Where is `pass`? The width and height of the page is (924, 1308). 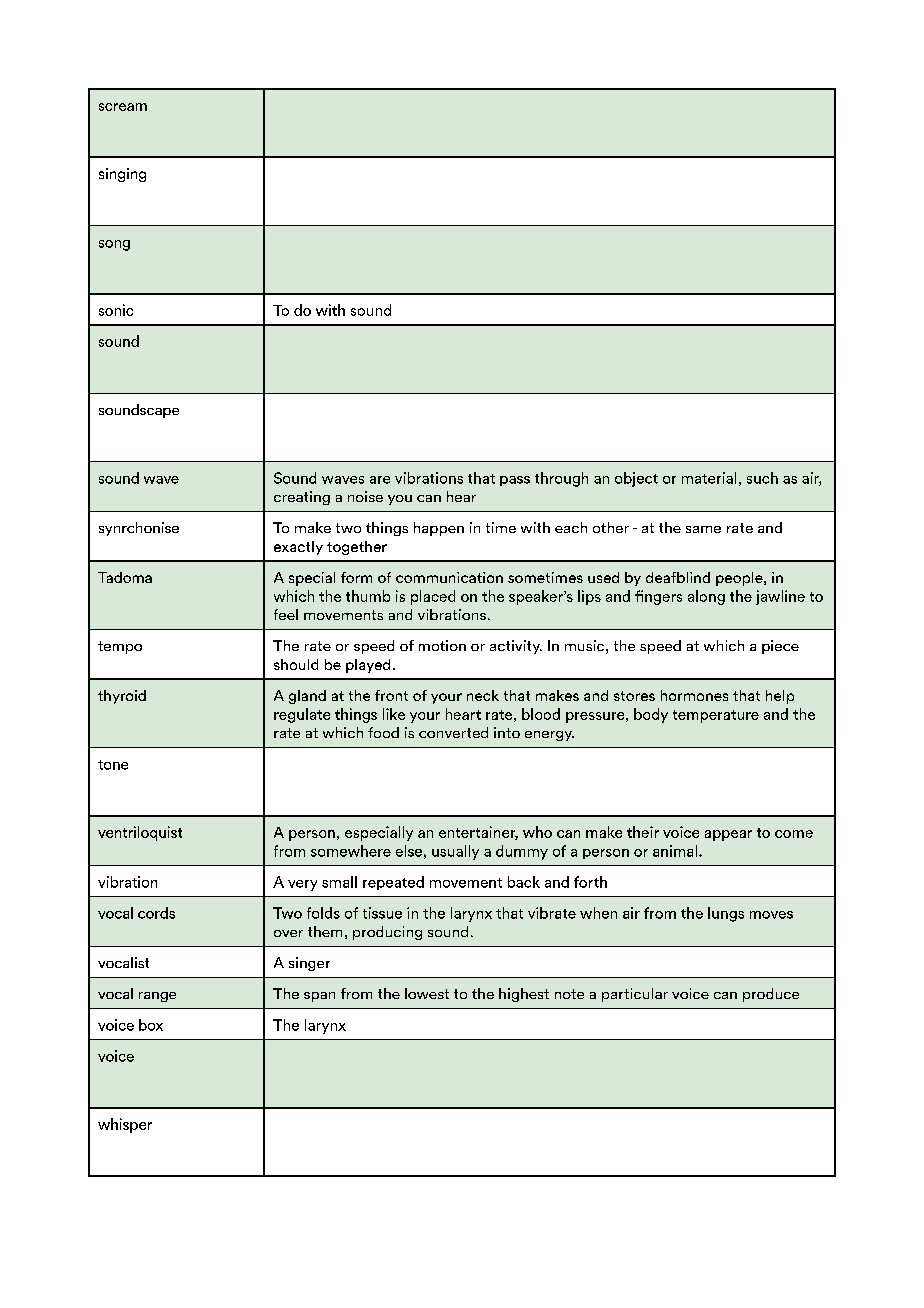 pass is located at coordinates (515, 481).
